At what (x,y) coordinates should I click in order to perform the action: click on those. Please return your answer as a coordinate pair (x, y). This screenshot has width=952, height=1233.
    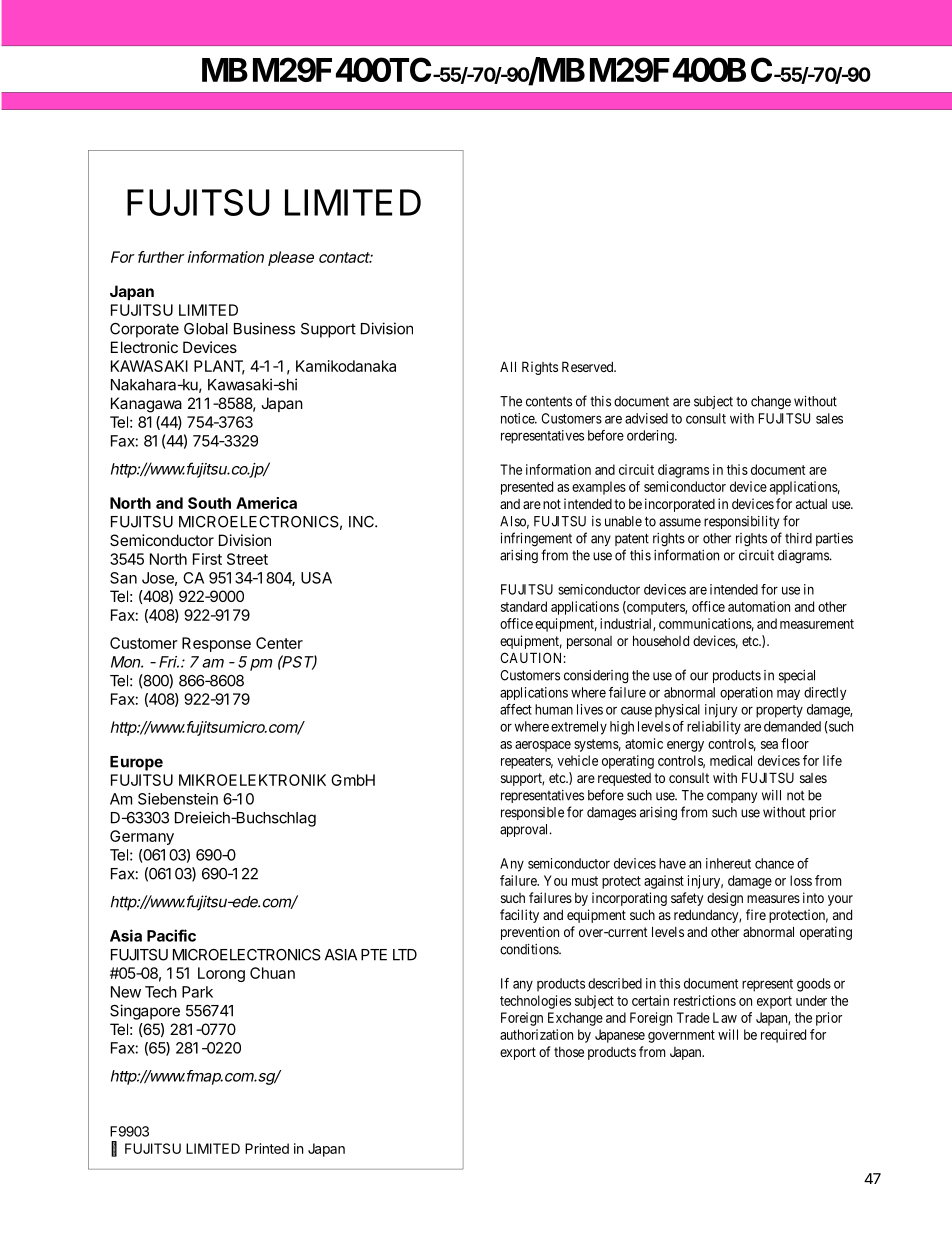
    Looking at the image, I should click on (569, 1052).
